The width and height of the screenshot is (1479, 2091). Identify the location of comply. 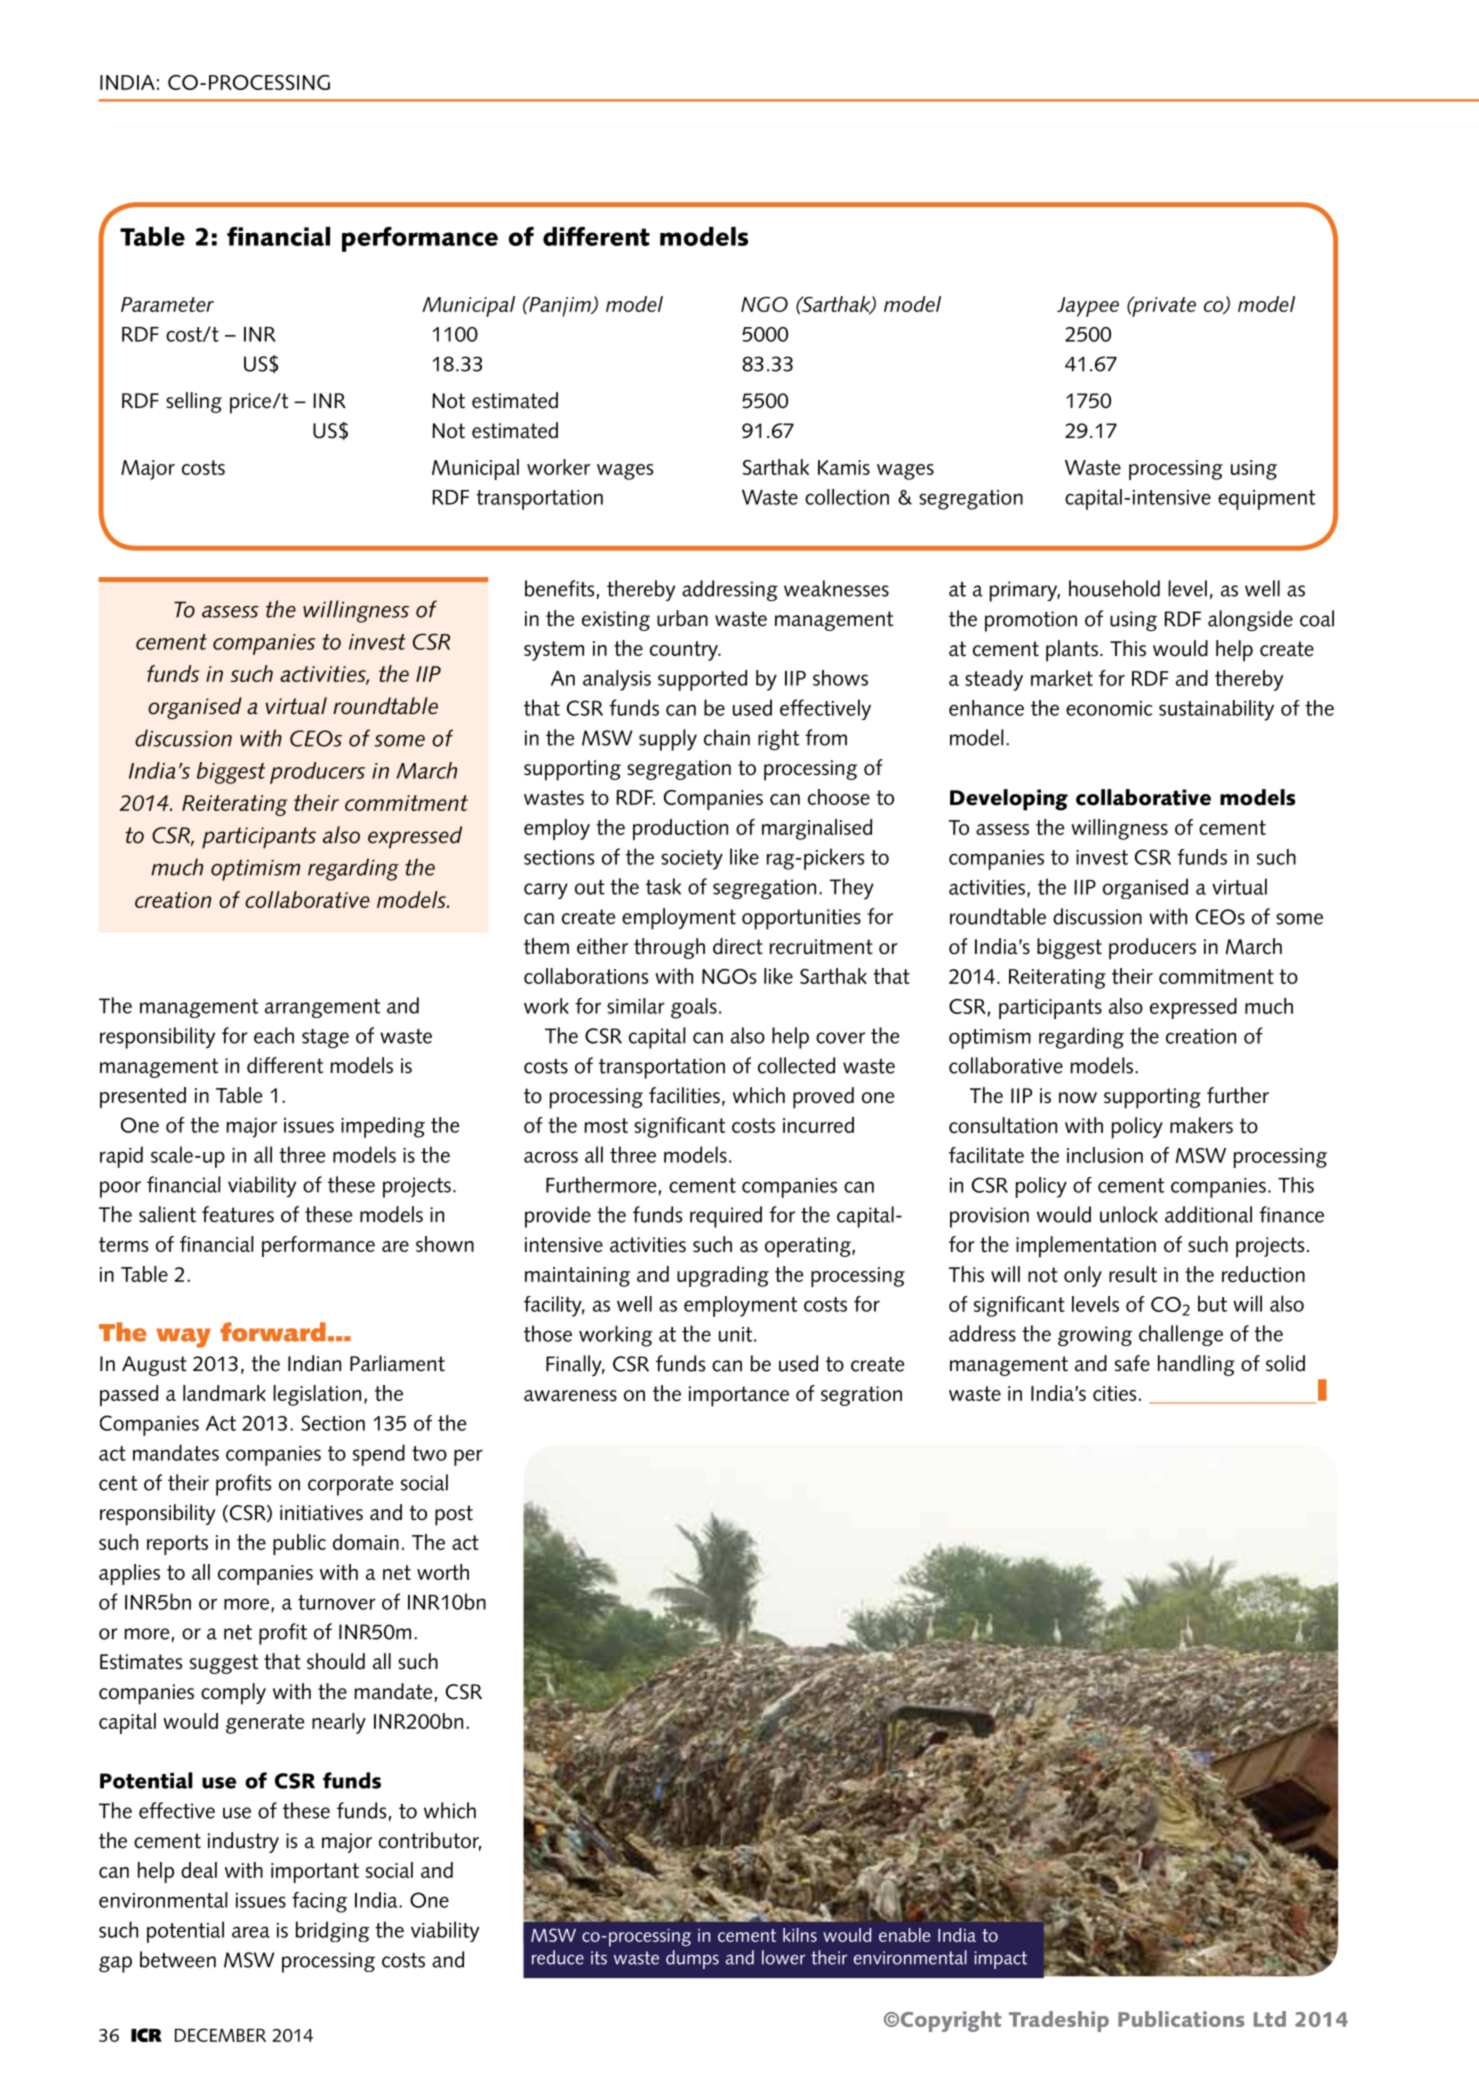
(233, 1694).
